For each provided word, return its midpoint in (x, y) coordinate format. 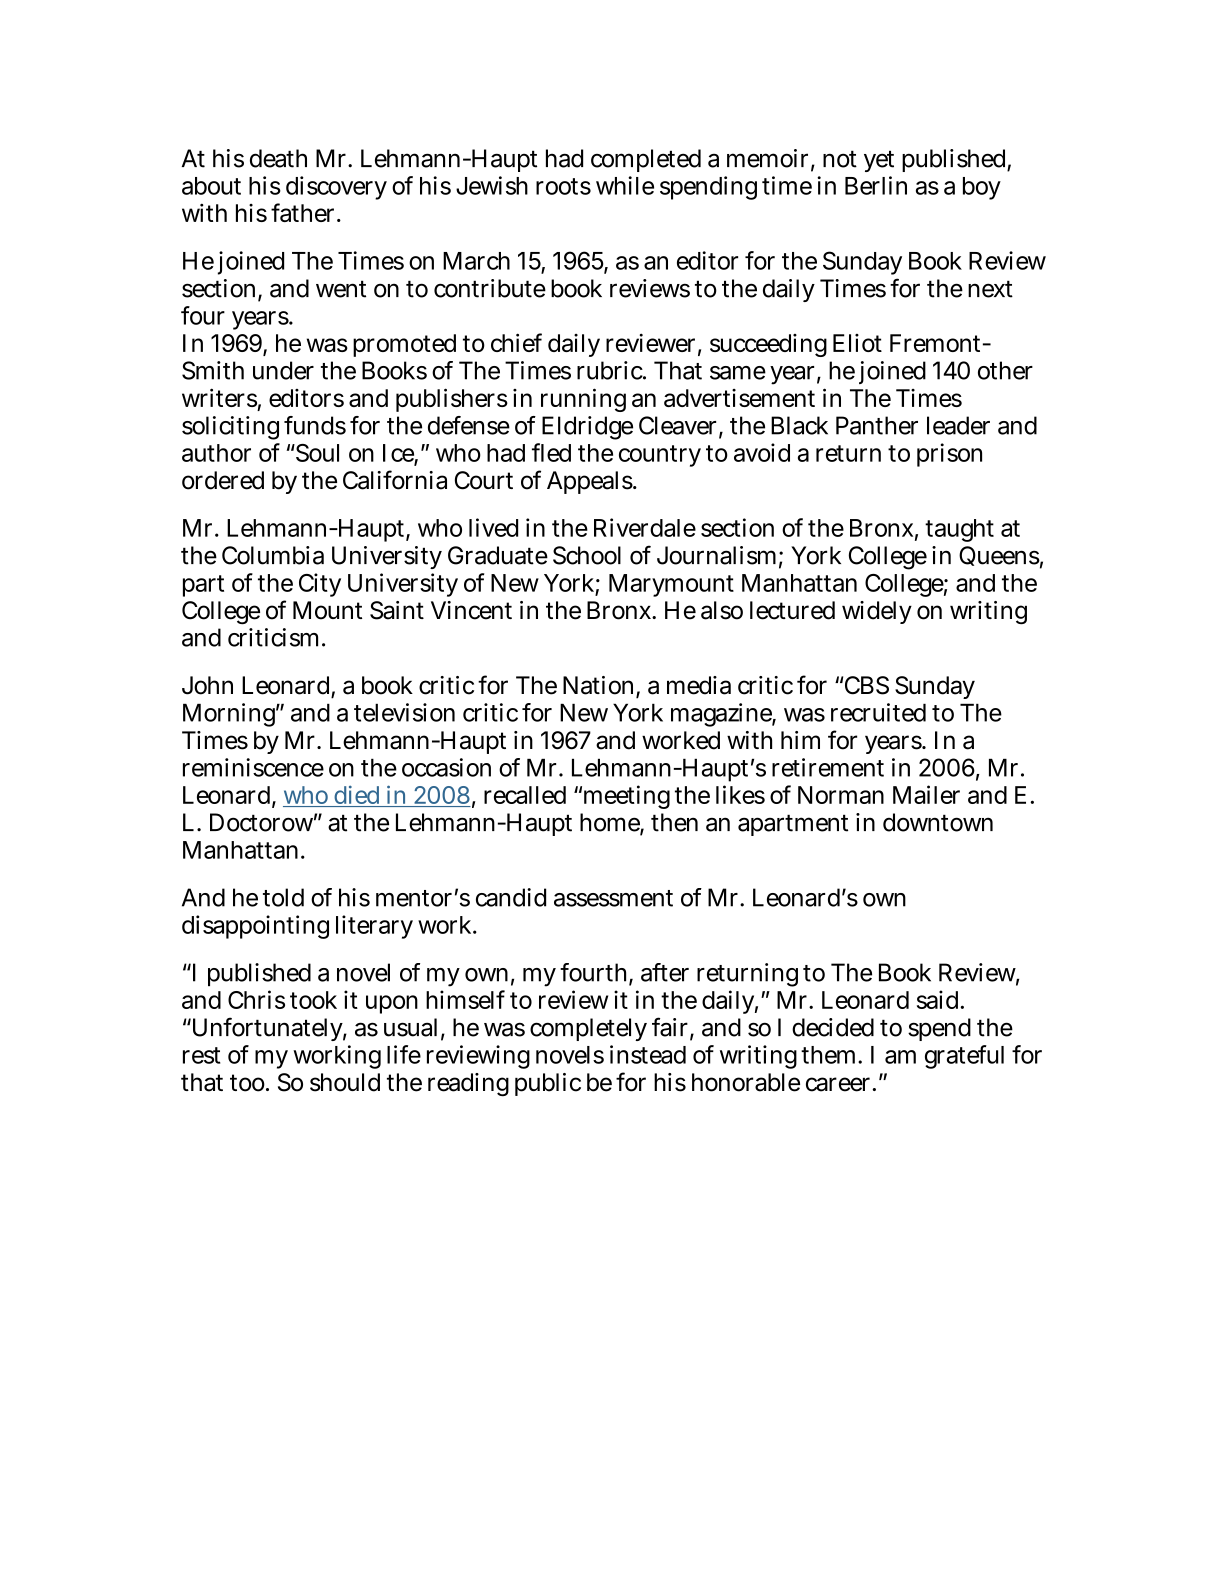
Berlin (876, 185)
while (625, 185)
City (320, 585)
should (345, 1082)
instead (648, 1054)
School (587, 555)
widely (877, 612)
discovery (336, 188)
